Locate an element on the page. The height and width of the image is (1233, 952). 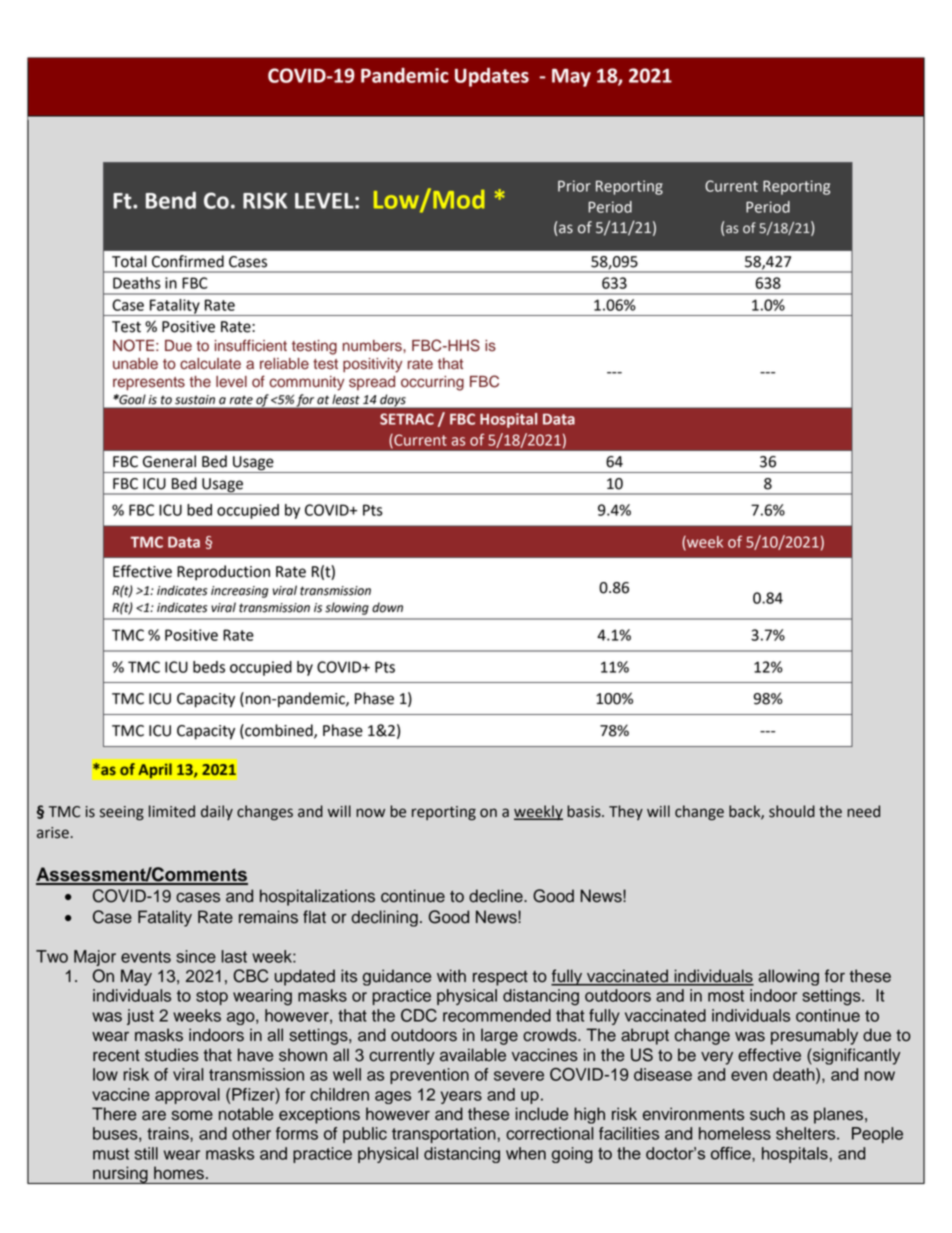
such is located at coordinates (767, 1114).
